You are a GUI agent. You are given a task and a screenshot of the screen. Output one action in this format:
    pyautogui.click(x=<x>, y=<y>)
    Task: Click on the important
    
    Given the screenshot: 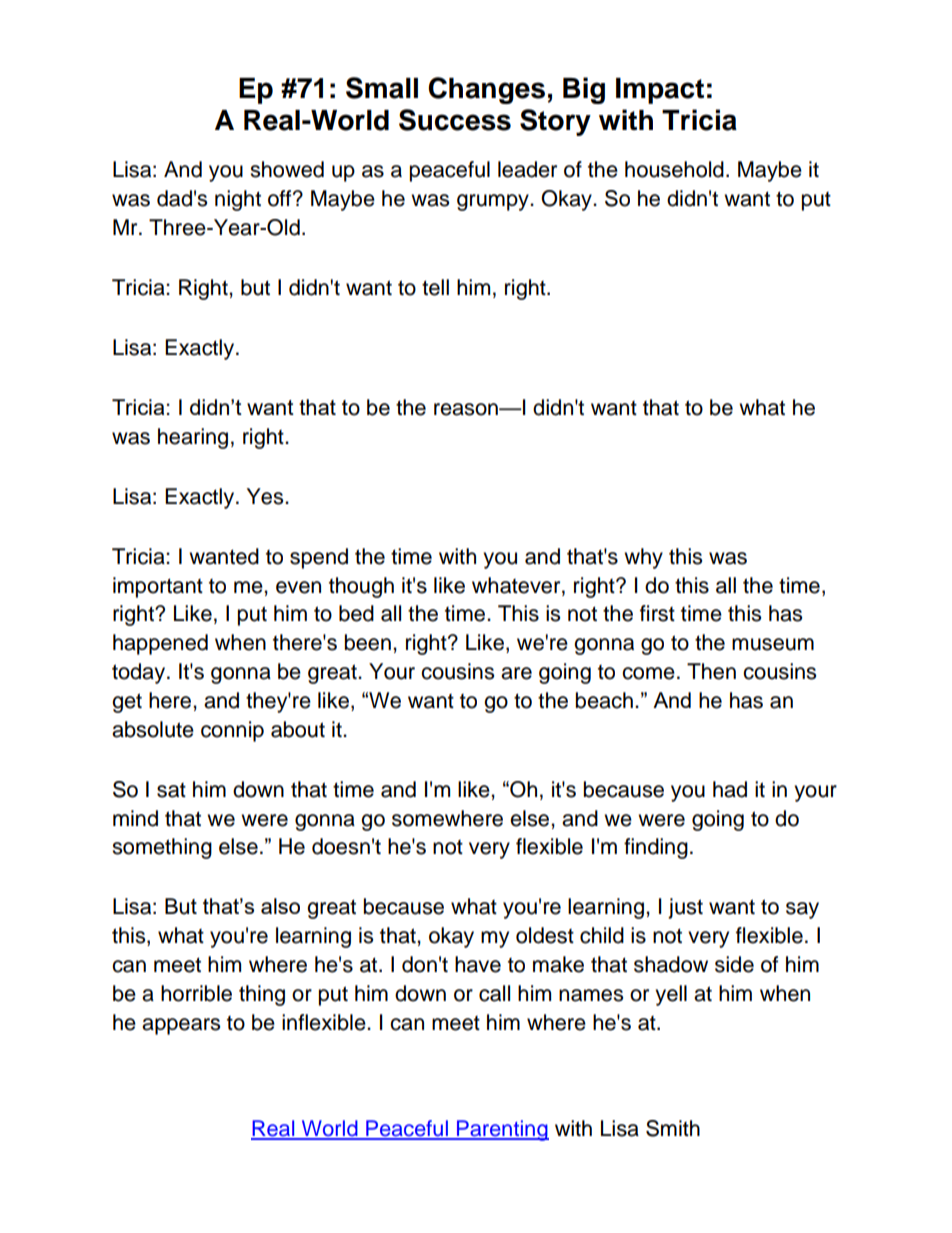 What is the action you would take?
    pyautogui.click(x=158, y=587)
